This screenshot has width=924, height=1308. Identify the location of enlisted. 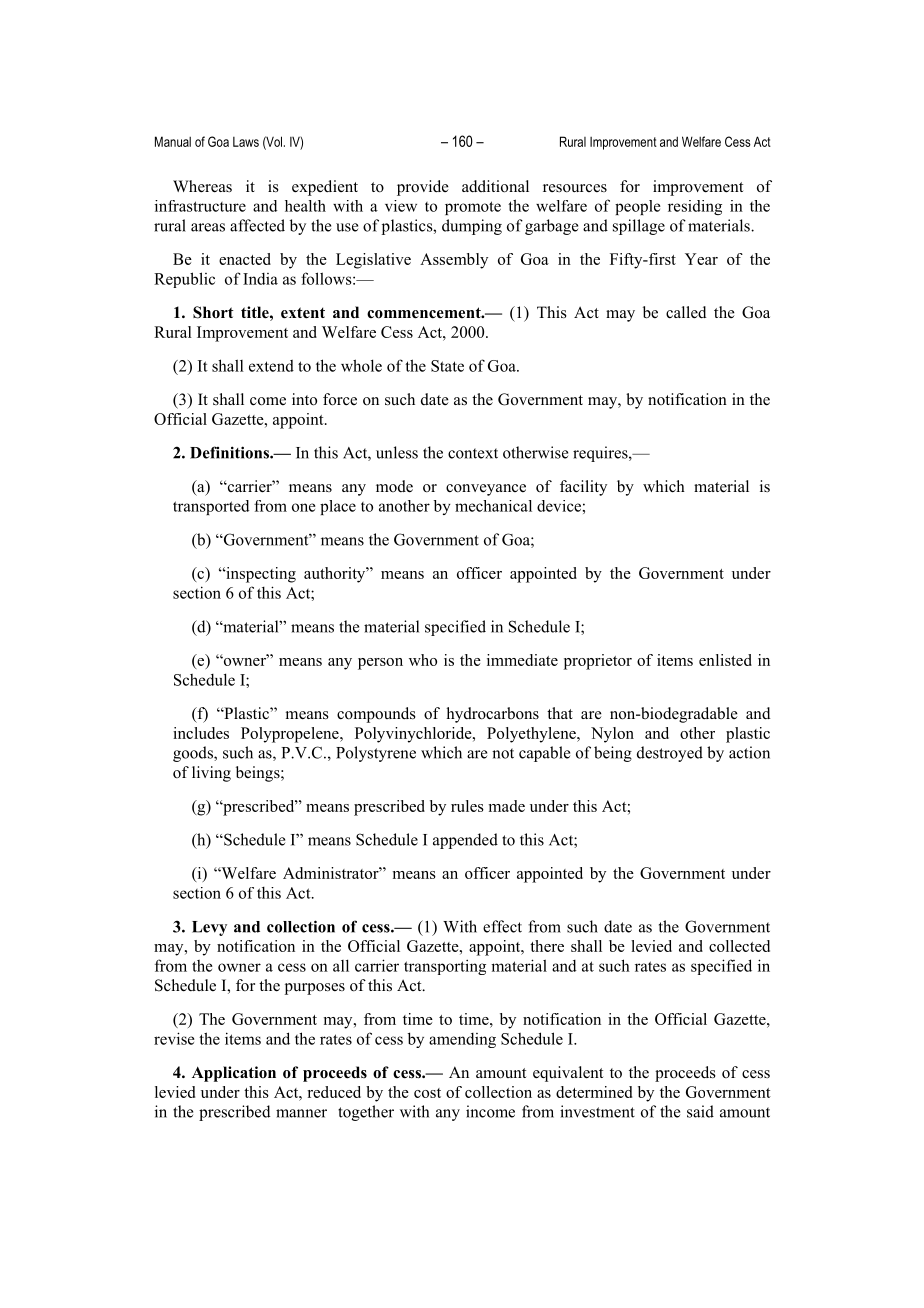
(725, 660).
